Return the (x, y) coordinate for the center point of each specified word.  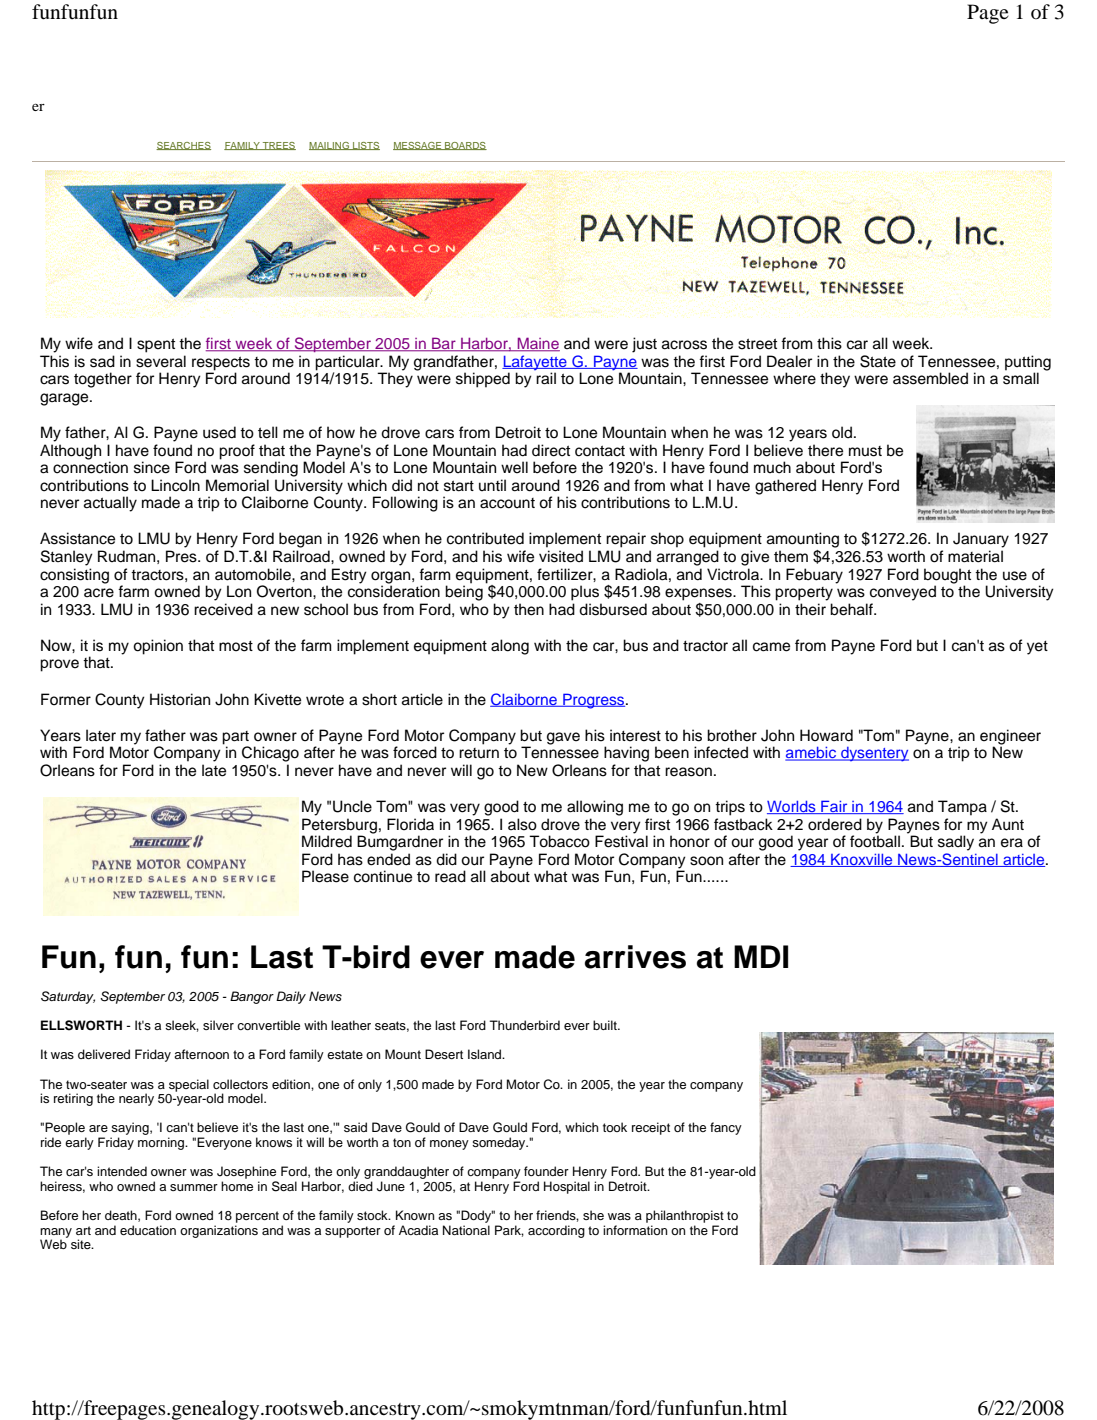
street (757, 344)
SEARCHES (183, 146)
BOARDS (465, 146)
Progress (594, 701)
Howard (826, 735)
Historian (180, 699)
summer (194, 1187)
